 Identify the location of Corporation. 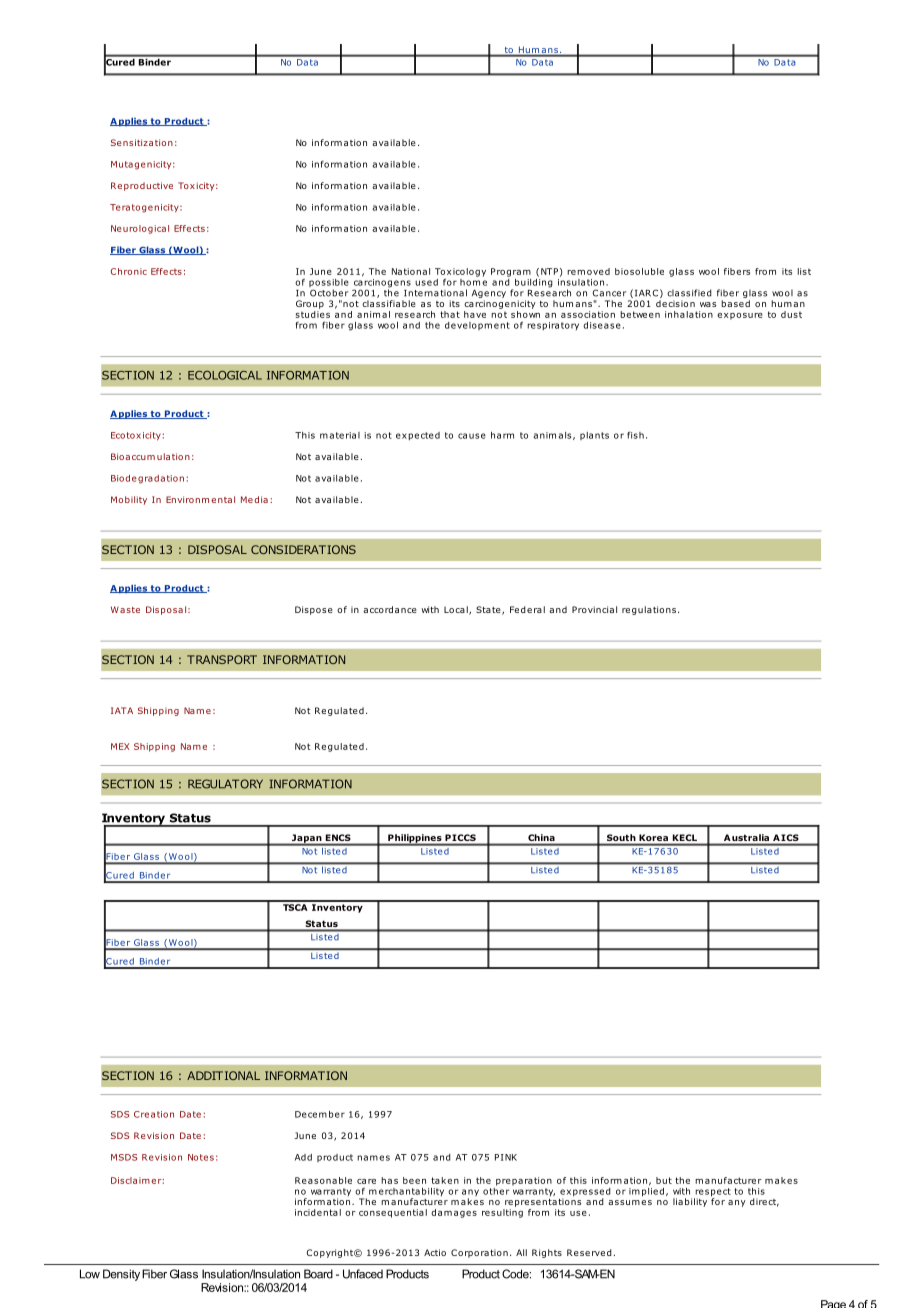
(479, 1253).
